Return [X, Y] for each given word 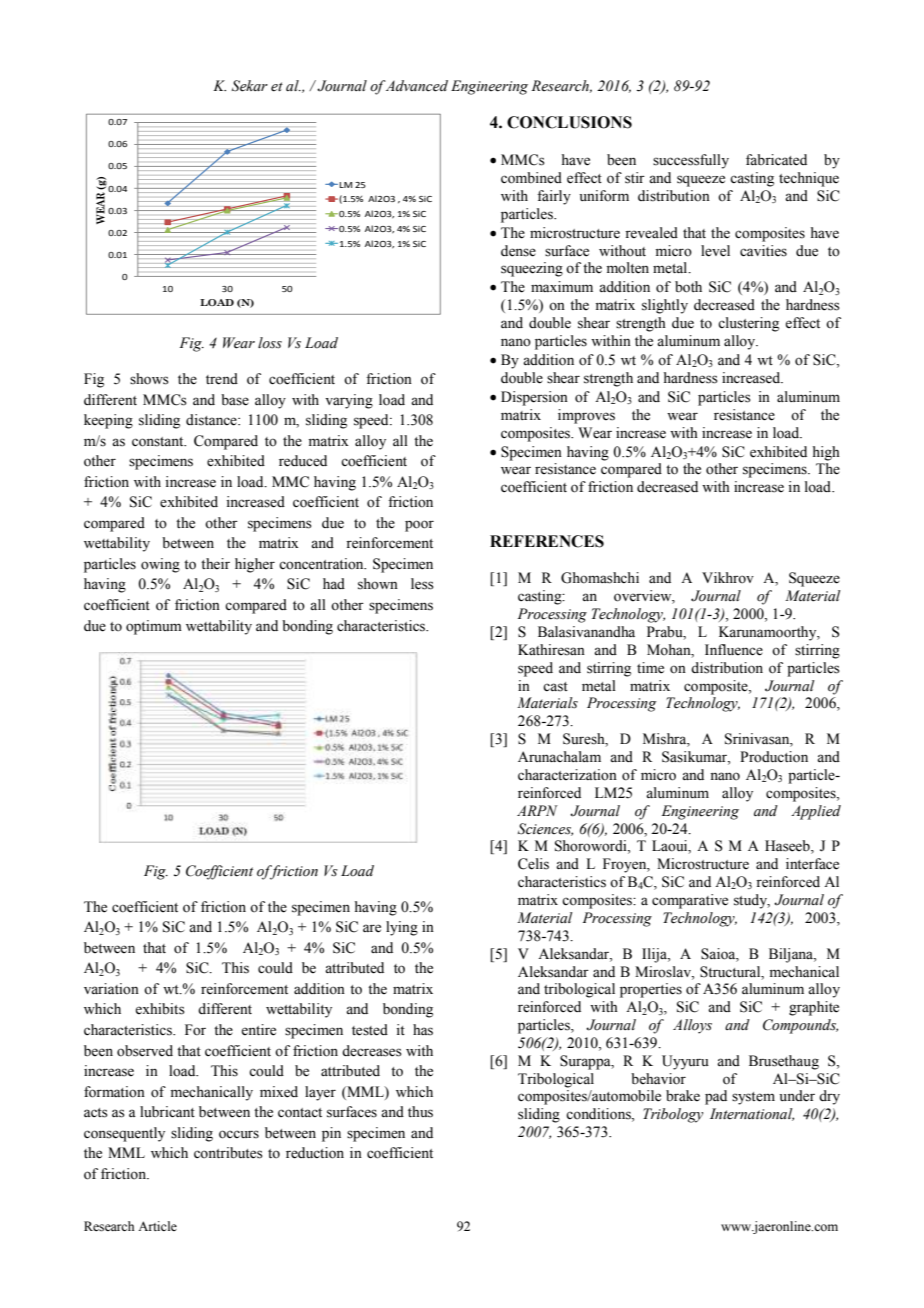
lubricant [167, 1111]
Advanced [416, 86]
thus [420, 1112]
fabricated [776, 160]
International [752, 1114]
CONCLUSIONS [569, 122]
